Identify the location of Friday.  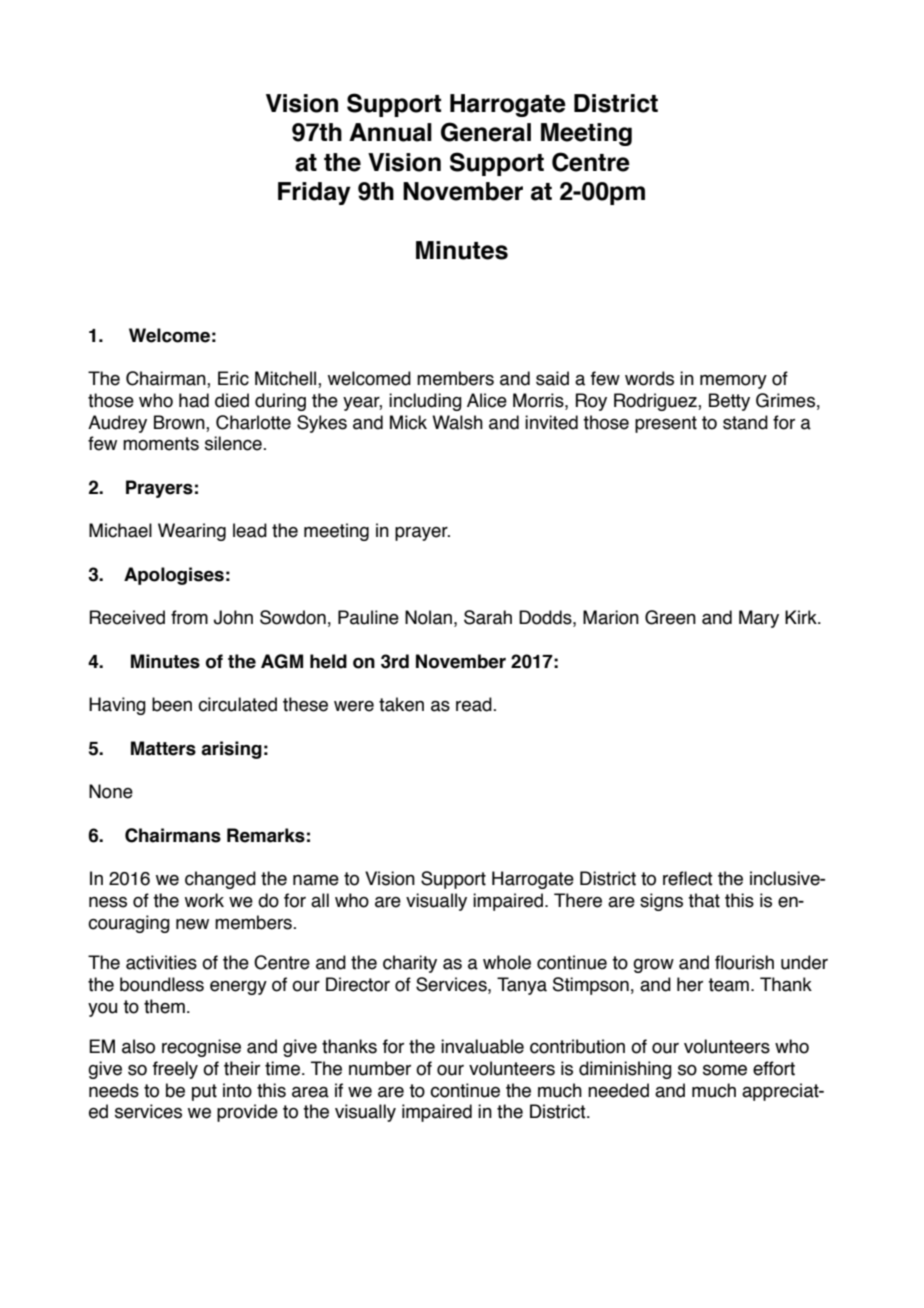
(314, 193).
